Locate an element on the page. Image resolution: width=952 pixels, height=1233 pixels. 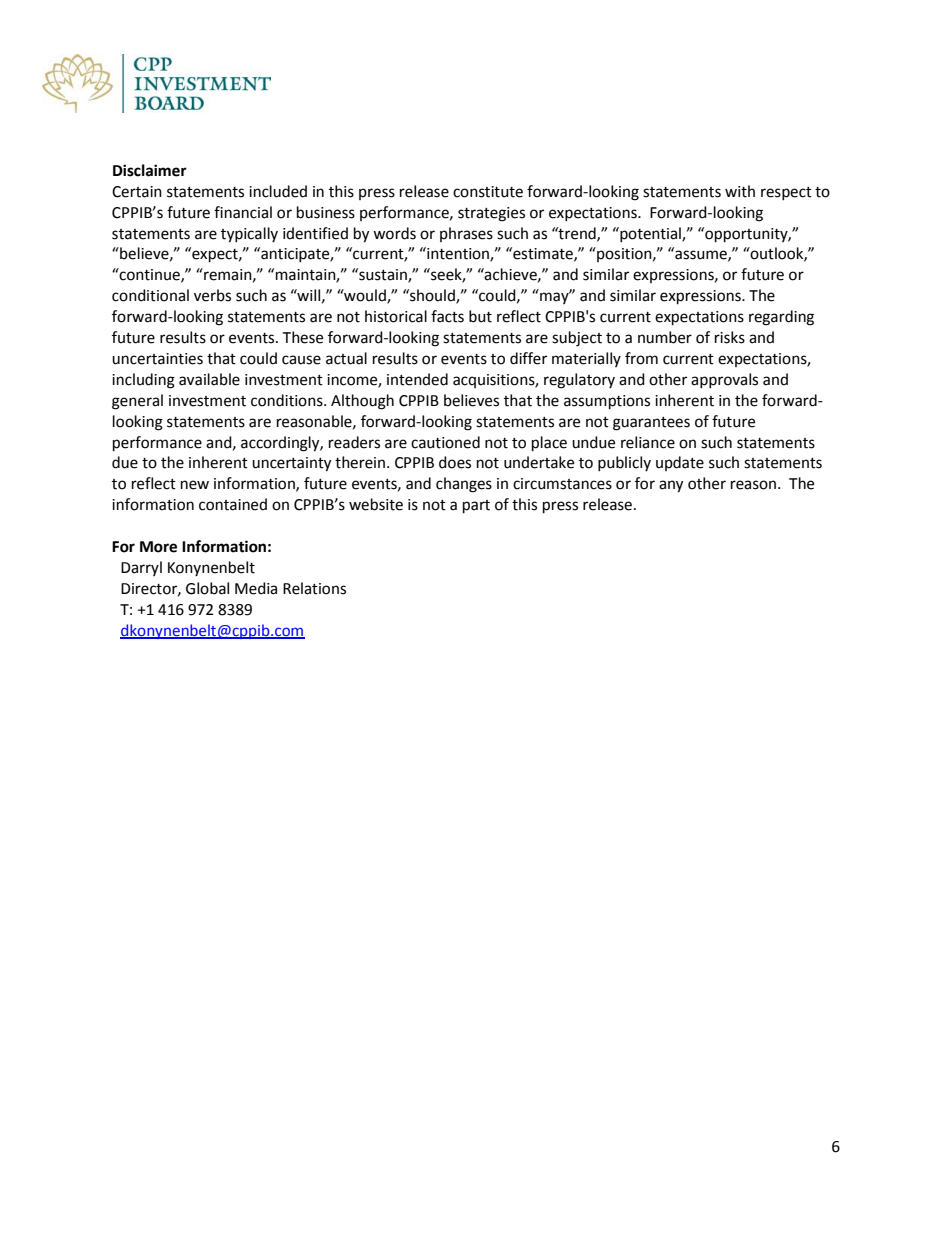
available is located at coordinates (209, 379).
